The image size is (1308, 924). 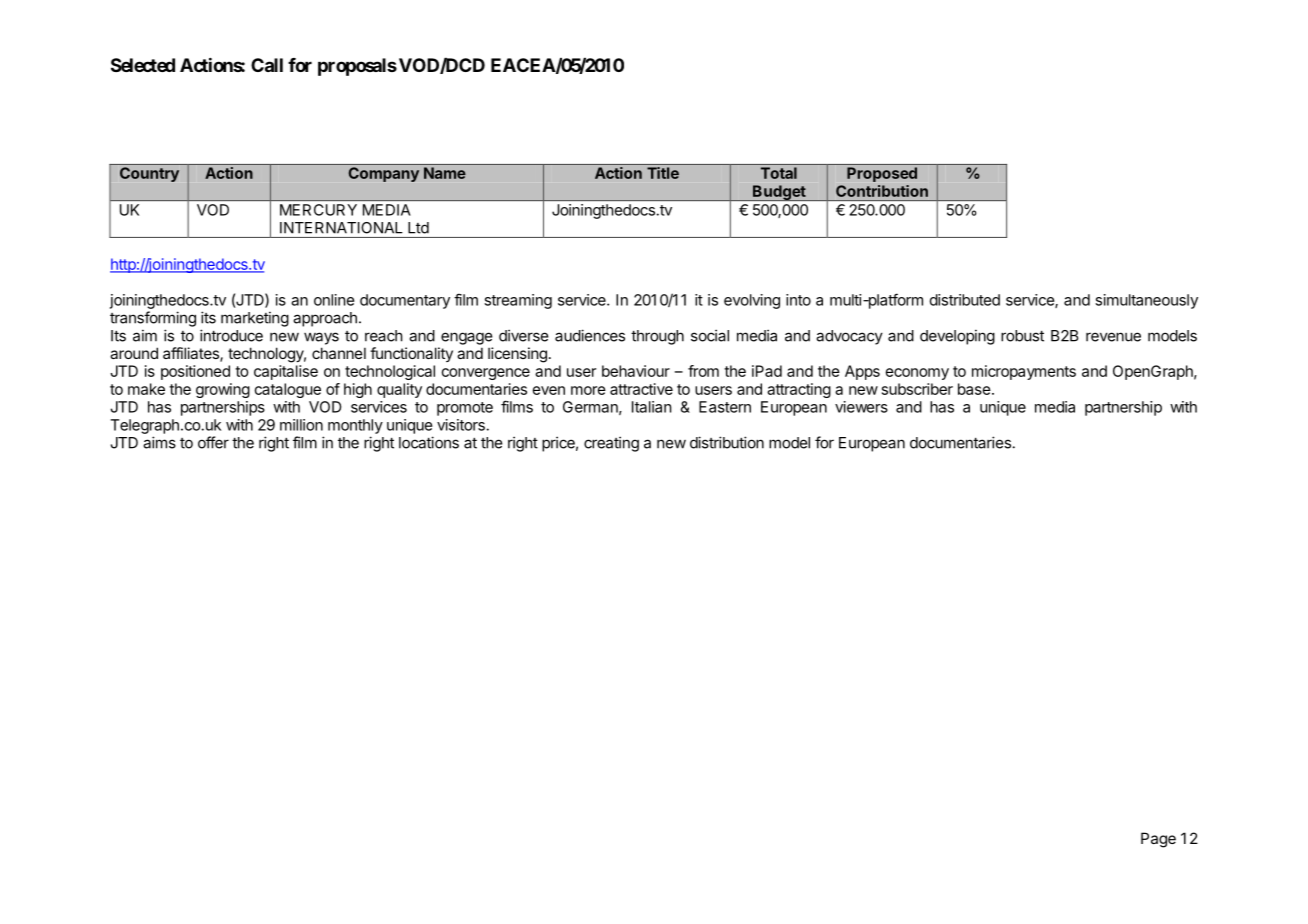 What do you see at coordinates (611, 444) in the screenshot?
I see `creating` at bounding box center [611, 444].
